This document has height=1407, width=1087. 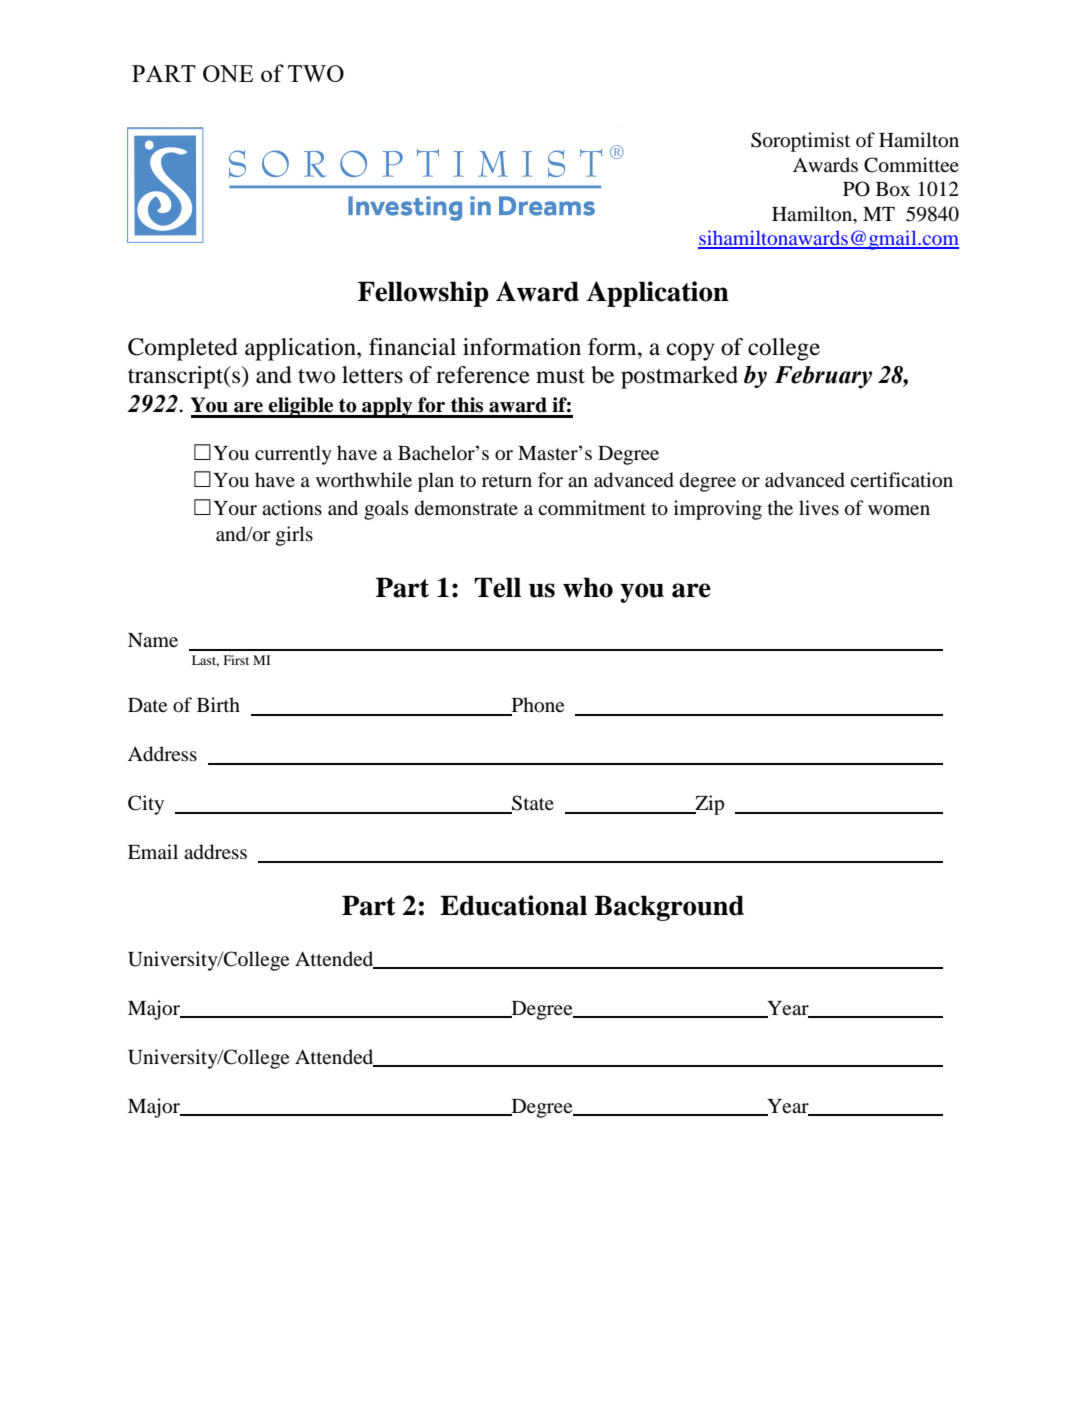 What do you see at coordinates (669, 908) in the document?
I see `Background` at bounding box center [669, 908].
